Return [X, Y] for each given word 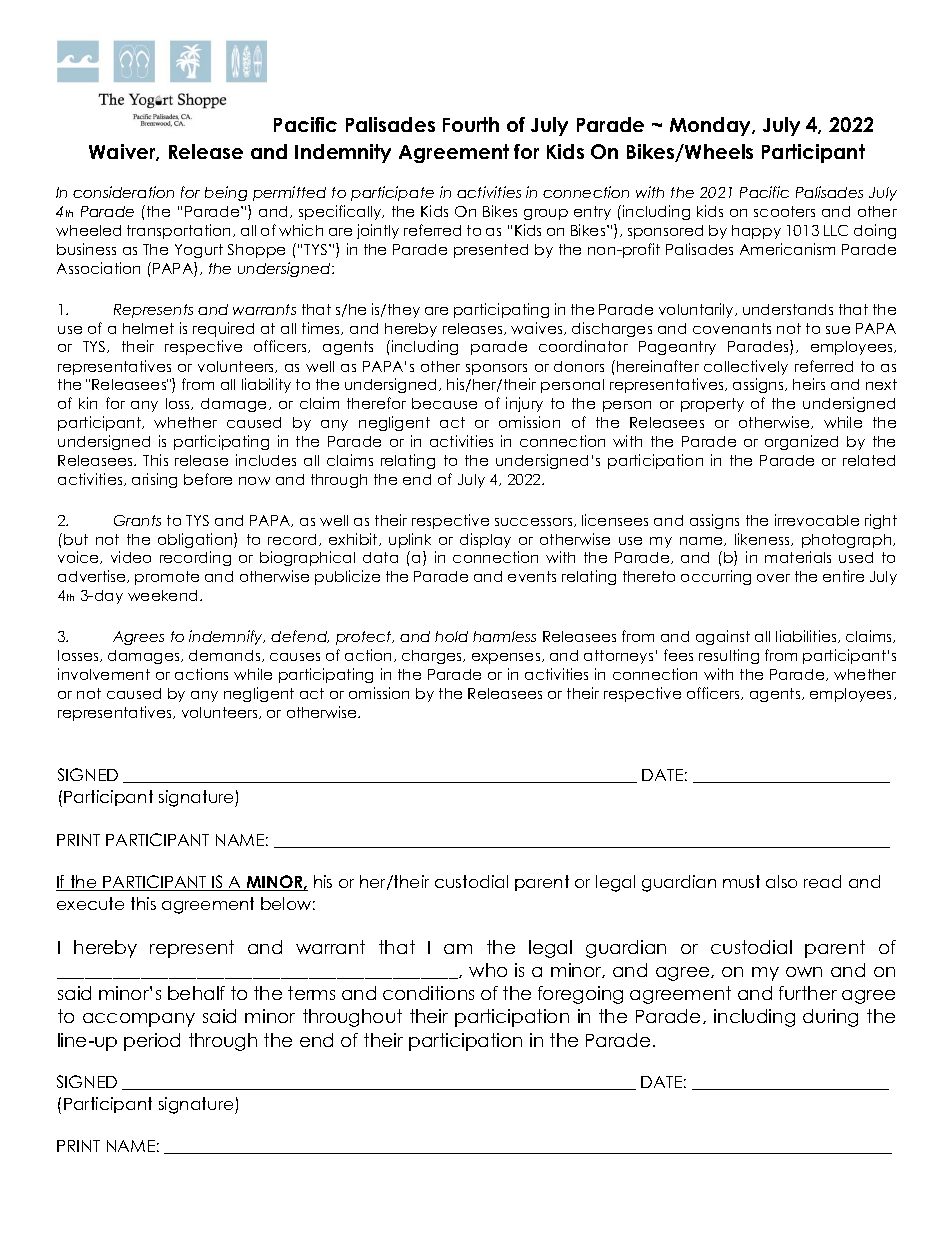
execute [90, 903]
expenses [507, 658]
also [781, 881]
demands [226, 656]
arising [154, 480]
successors [535, 522]
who [488, 970]
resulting [729, 656]
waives [538, 328]
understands [788, 309]
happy [756, 232]
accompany [139, 1020]
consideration [123, 192]
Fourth [471, 124]
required [223, 329]
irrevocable [817, 520]
